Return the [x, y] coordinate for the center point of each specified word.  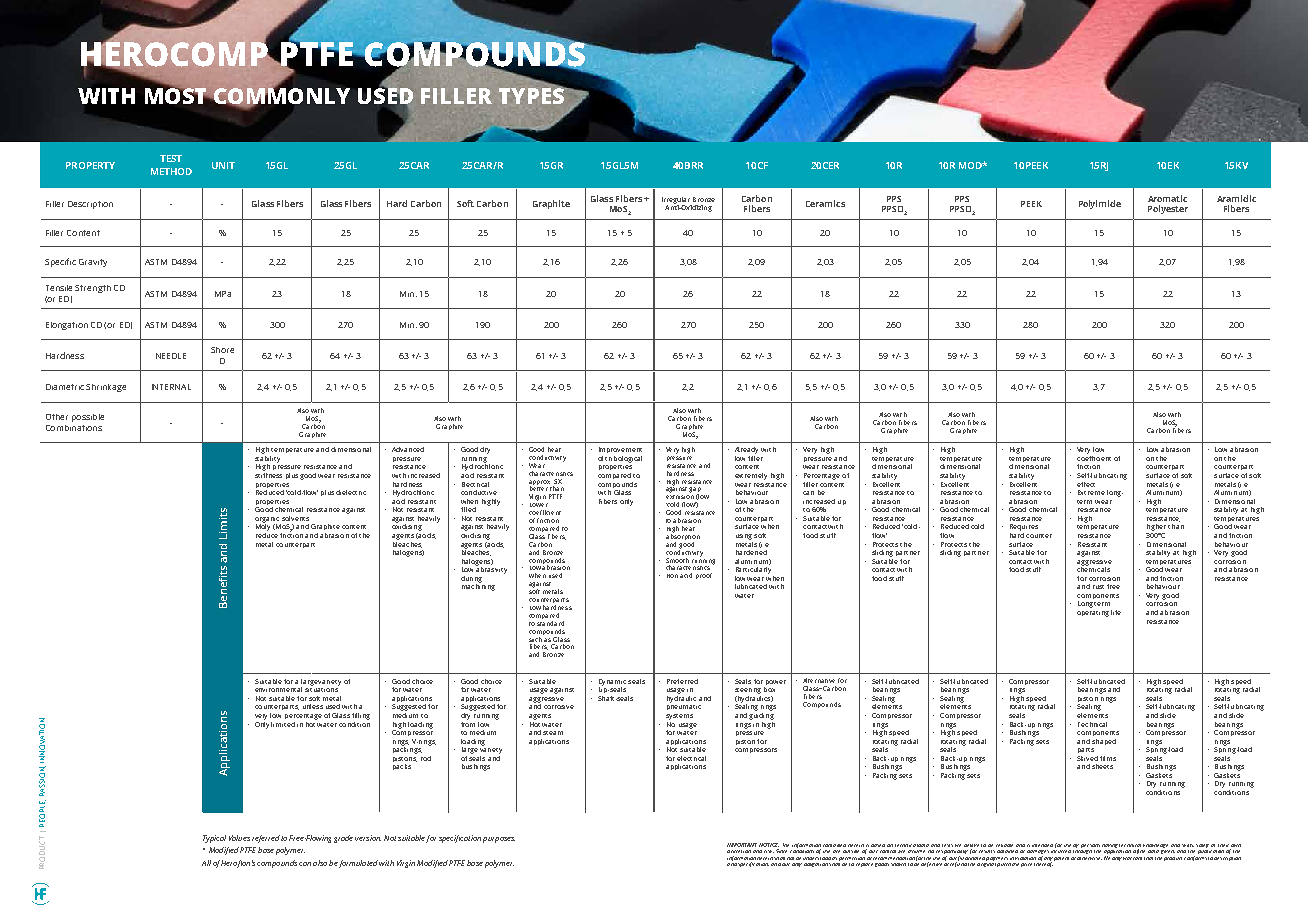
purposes [499, 840]
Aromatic [1167, 198]
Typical [214, 839]
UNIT [223, 165]
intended [1042, 845]
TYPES [532, 95]
